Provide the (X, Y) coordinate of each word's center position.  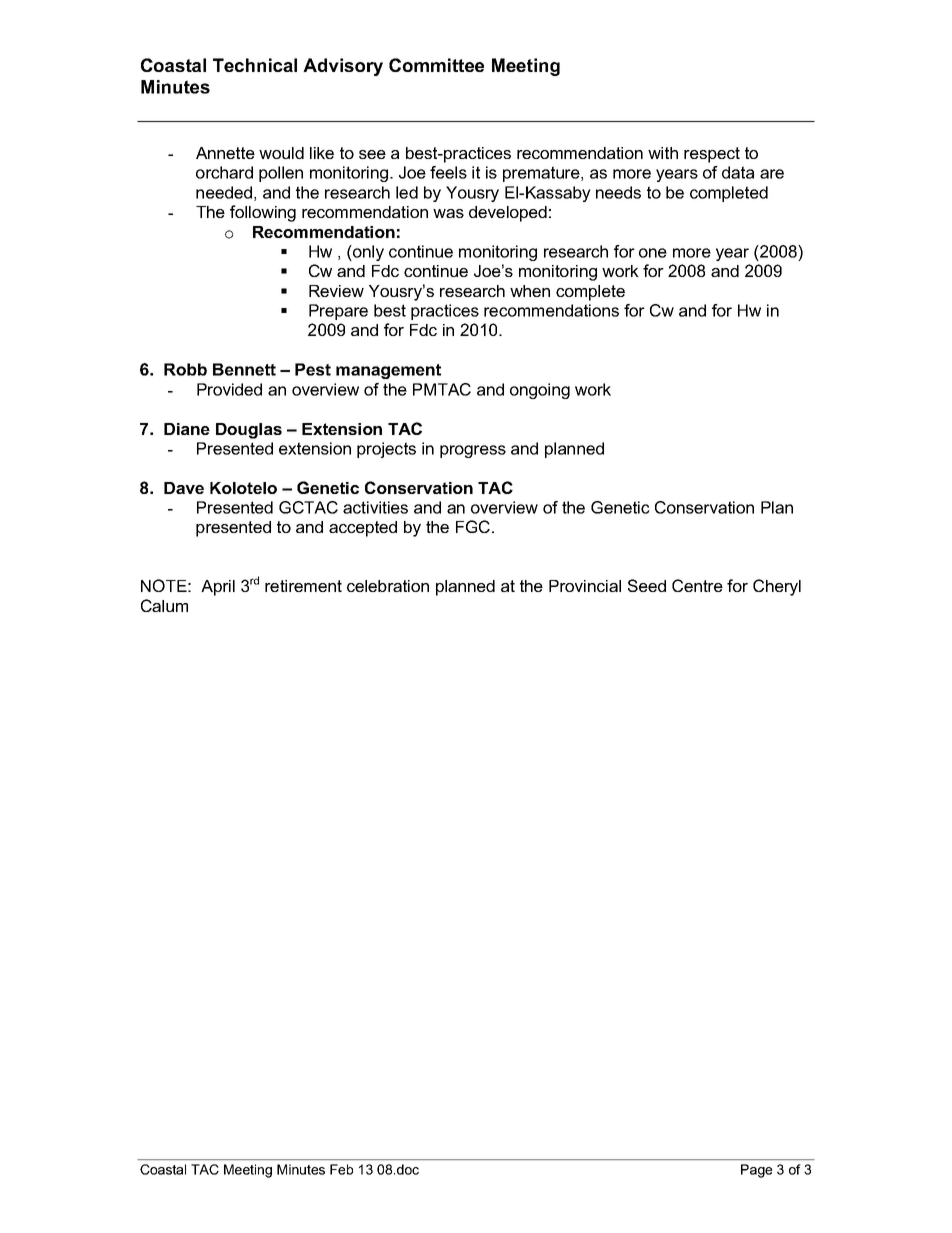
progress (473, 451)
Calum (164, 605)
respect (712, 155)
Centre (697, 585)
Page (756, 1171)
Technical (255, 65)
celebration (388, 586)
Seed (647, 585)
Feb (341, 1169)
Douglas (249, 431)
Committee (436, 65)
